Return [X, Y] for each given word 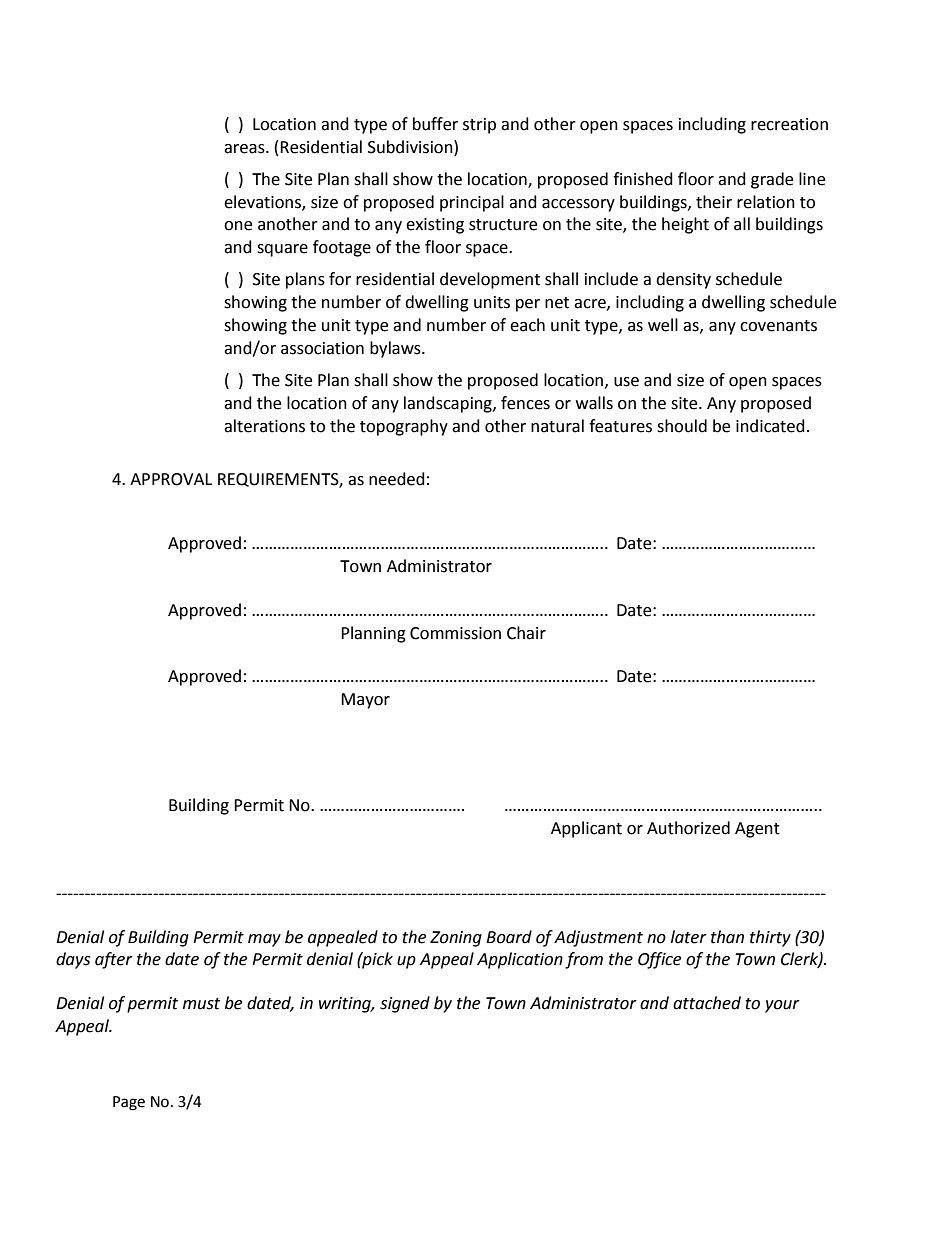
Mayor [365, 701]
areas [245, 149]
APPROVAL [171, 479]
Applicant [586, 829]
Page [129, 1103]
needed [397, 479]
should [682, 426]
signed [405, 1004]
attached [707, 1003]
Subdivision [411, 147]
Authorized [688, 828]
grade [772, 180]
